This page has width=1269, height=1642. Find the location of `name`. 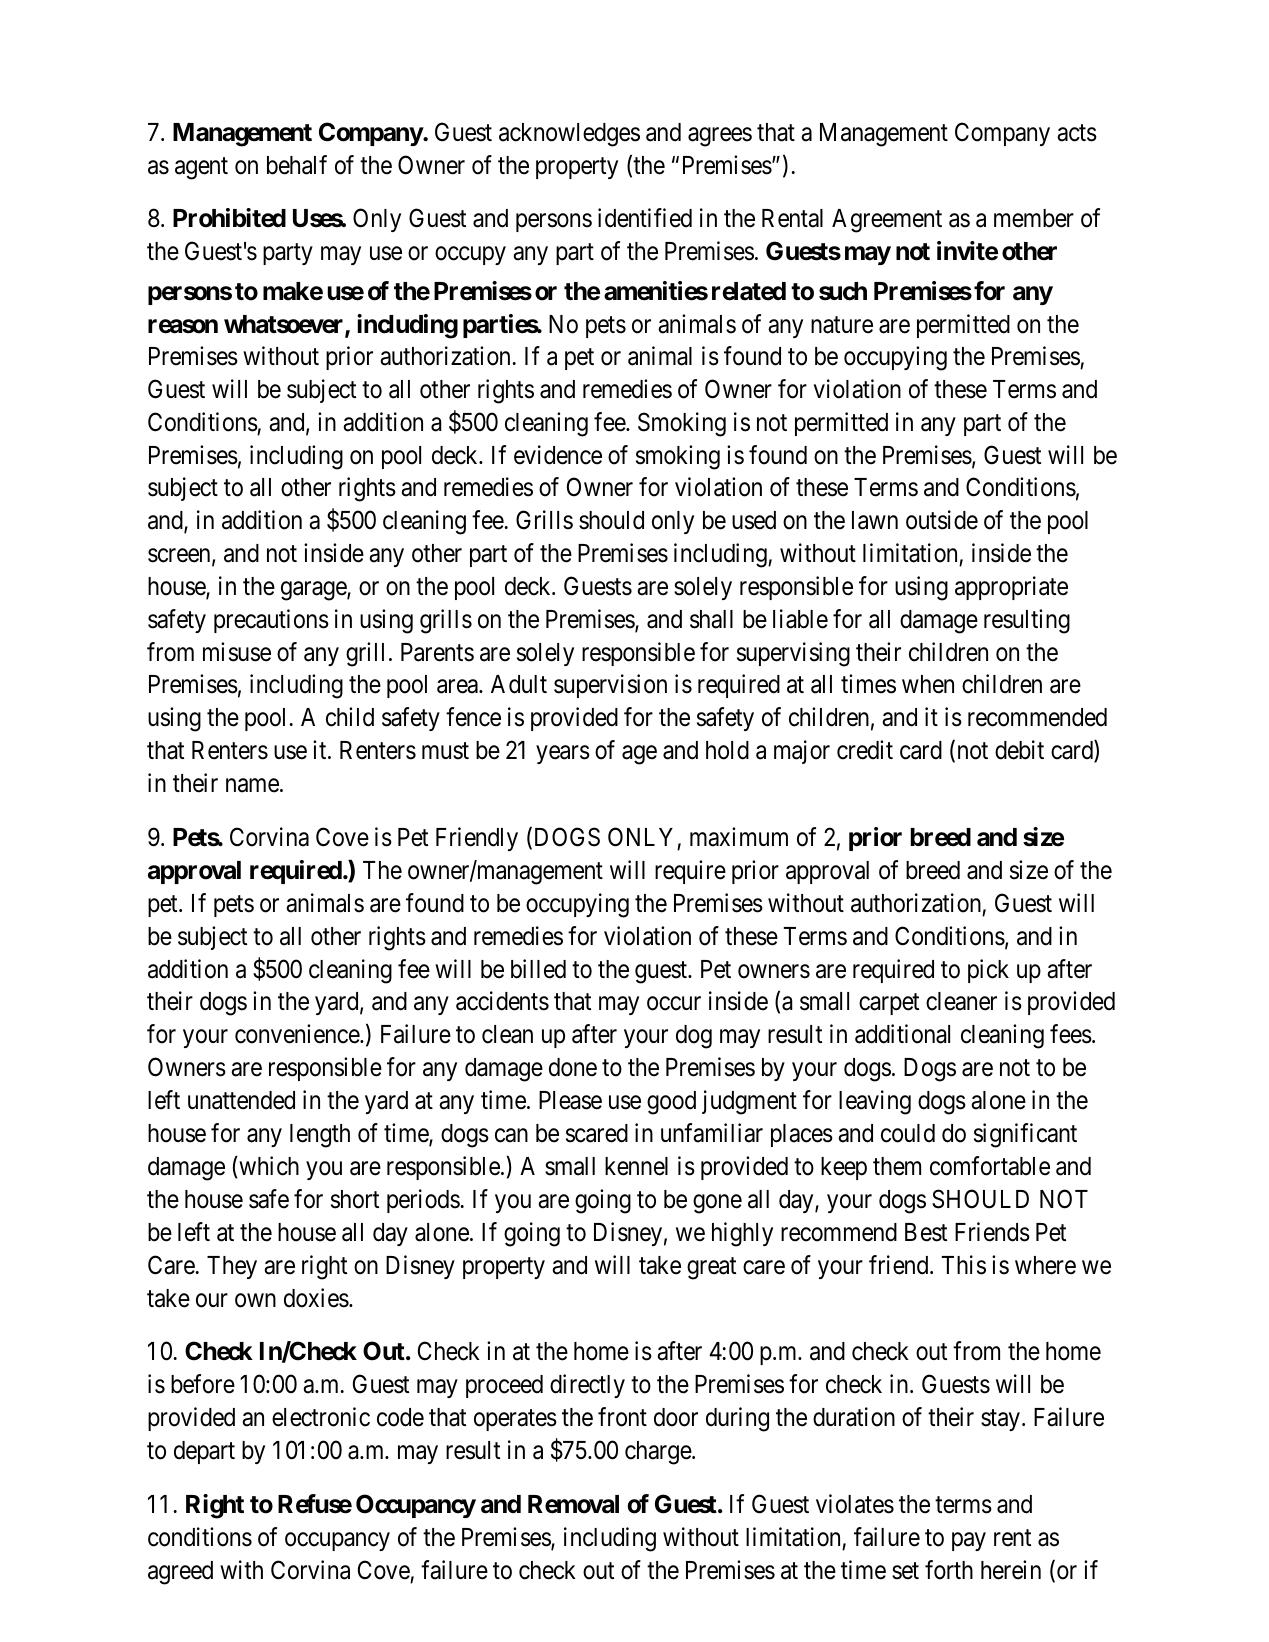

name is located at coordinates (252, 786).
